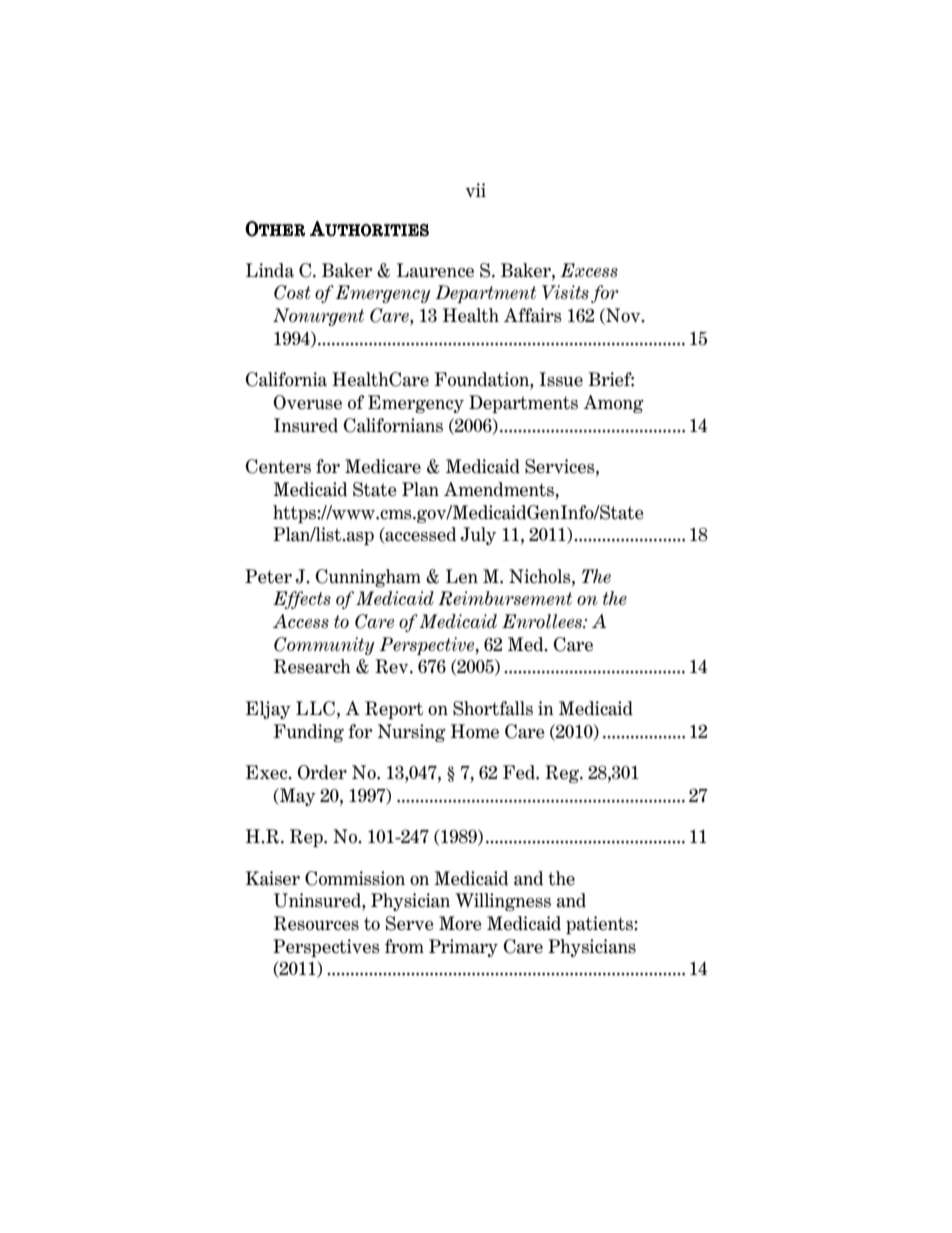  Describe the element at coordinates (475, 190) in the document. I see `vii` at that location.
